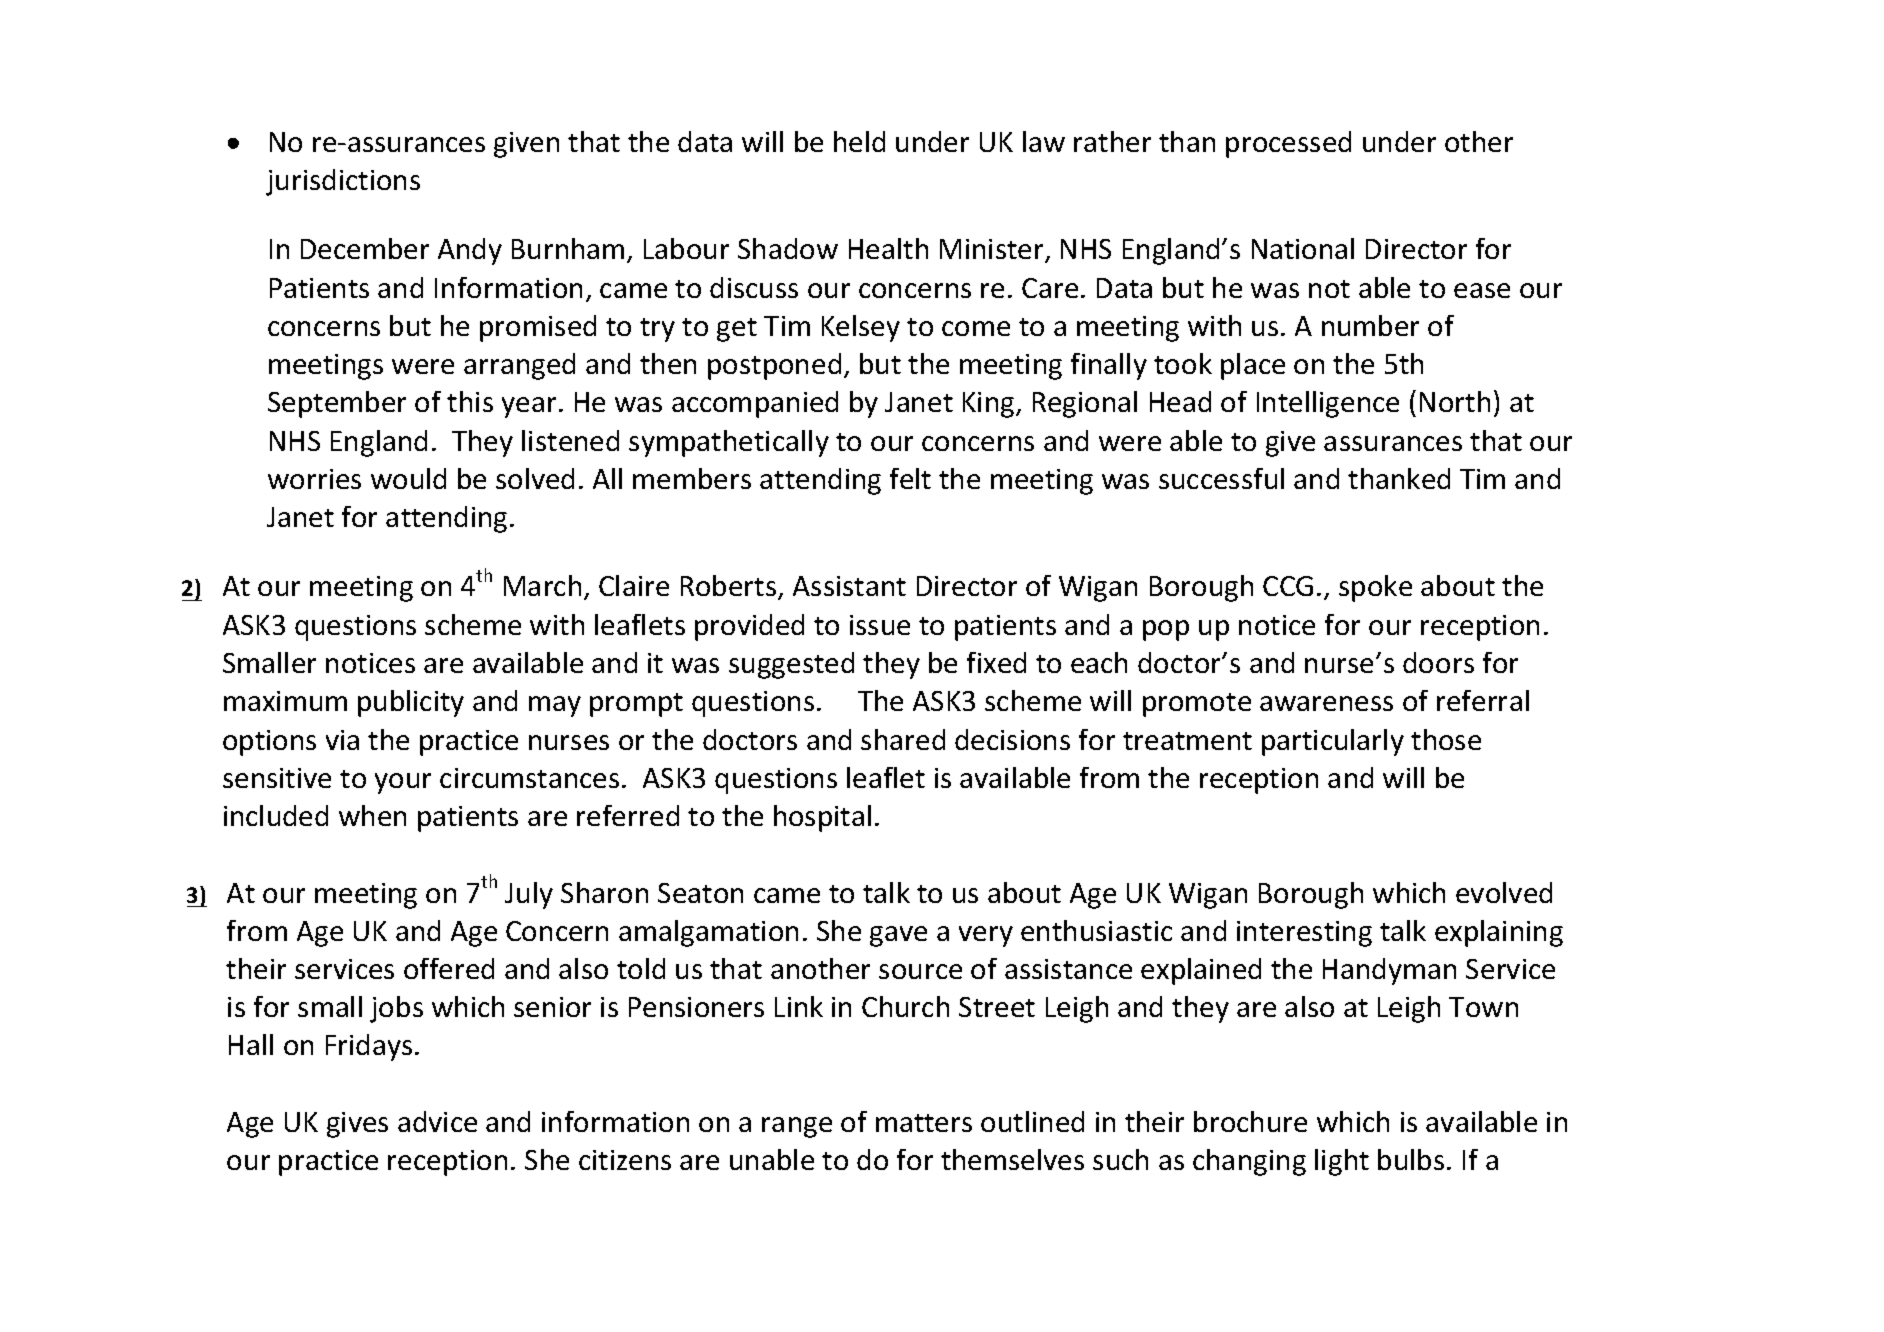  Describe the element at coordinates (408, 478) in the screenshot. I see `would` at that location.
